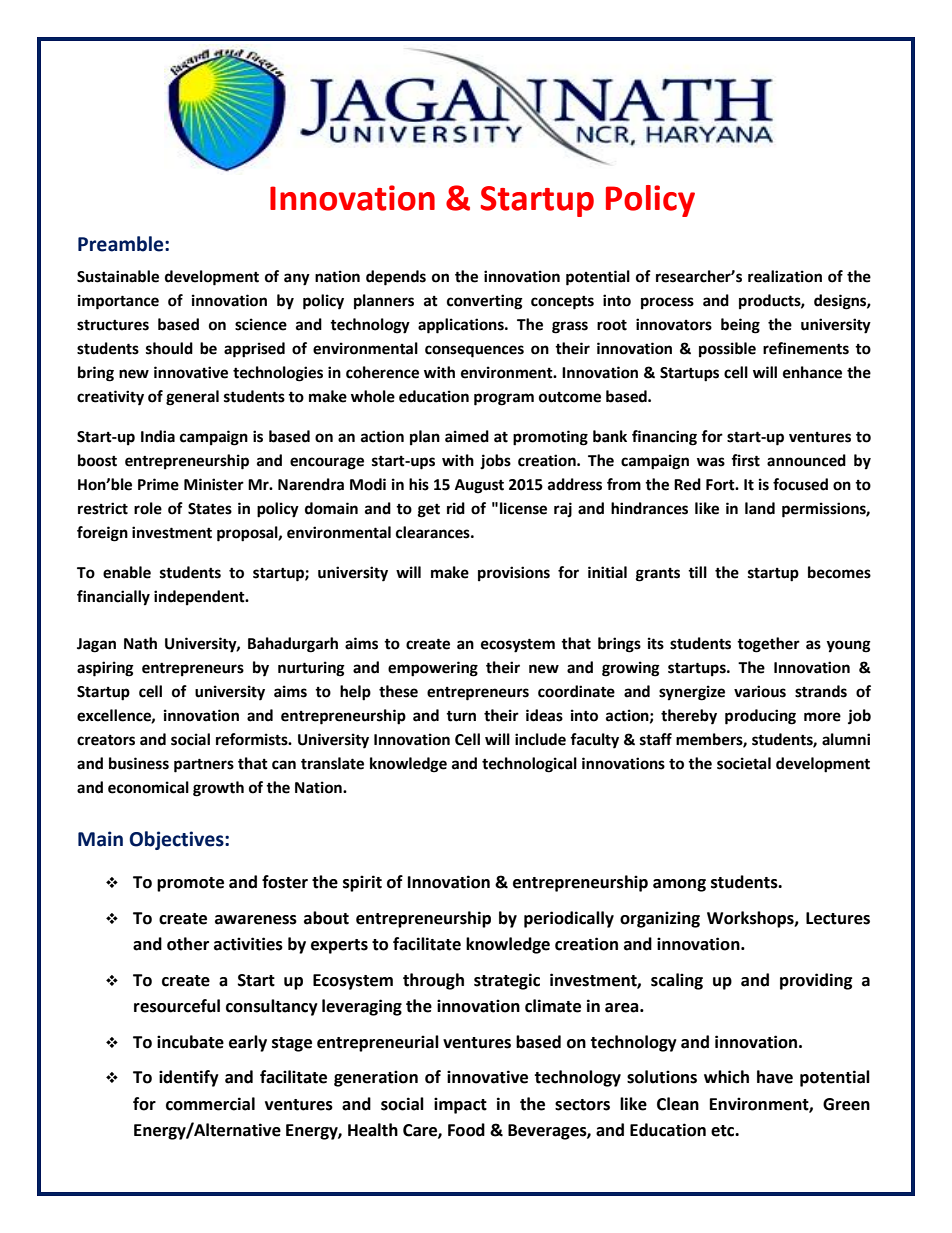 The image size is (952, 1233). Describe the element at coordinates (214, 484) in the screenshot. I see `Minister` at that location.
